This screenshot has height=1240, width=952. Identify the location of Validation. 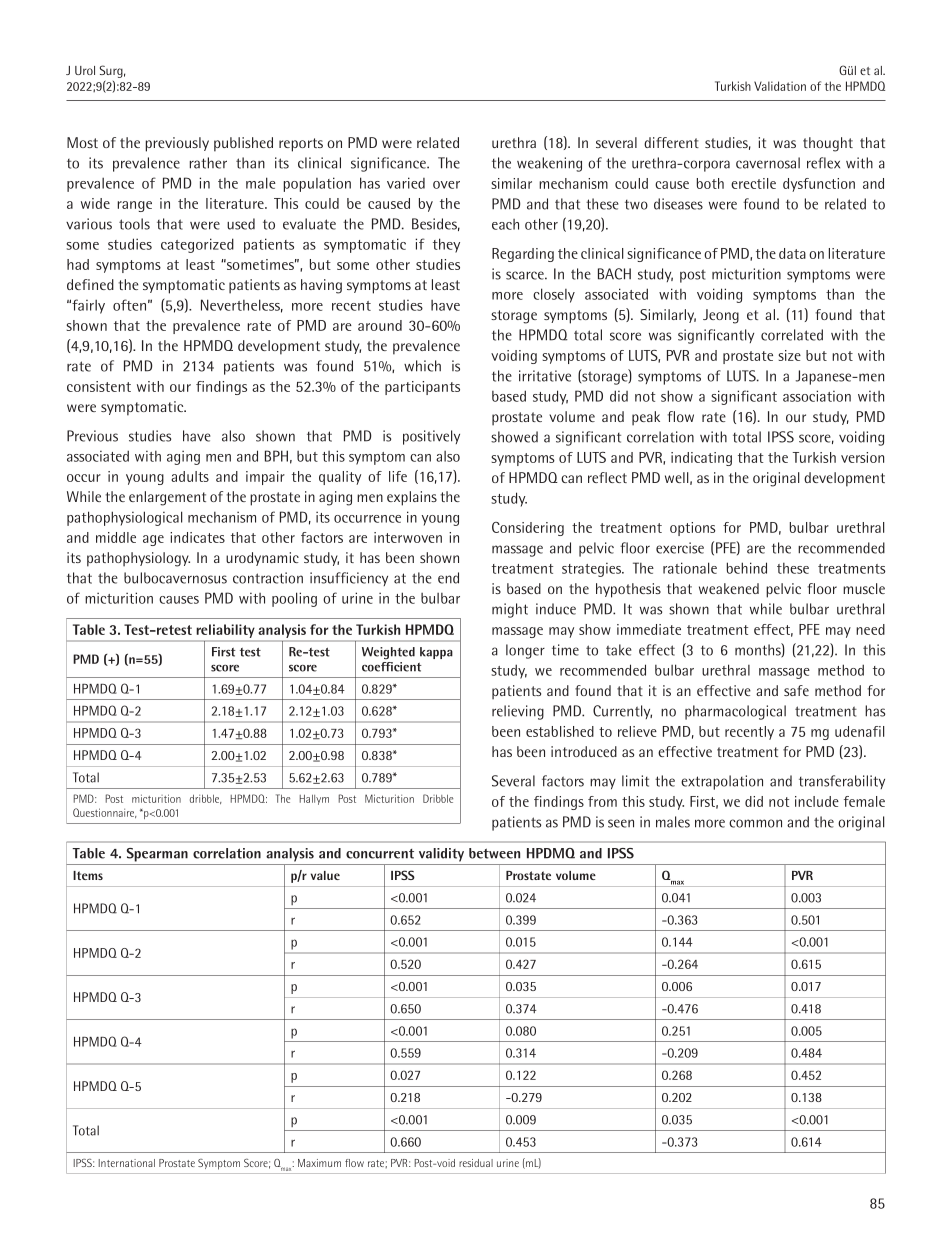
(780, 86).
